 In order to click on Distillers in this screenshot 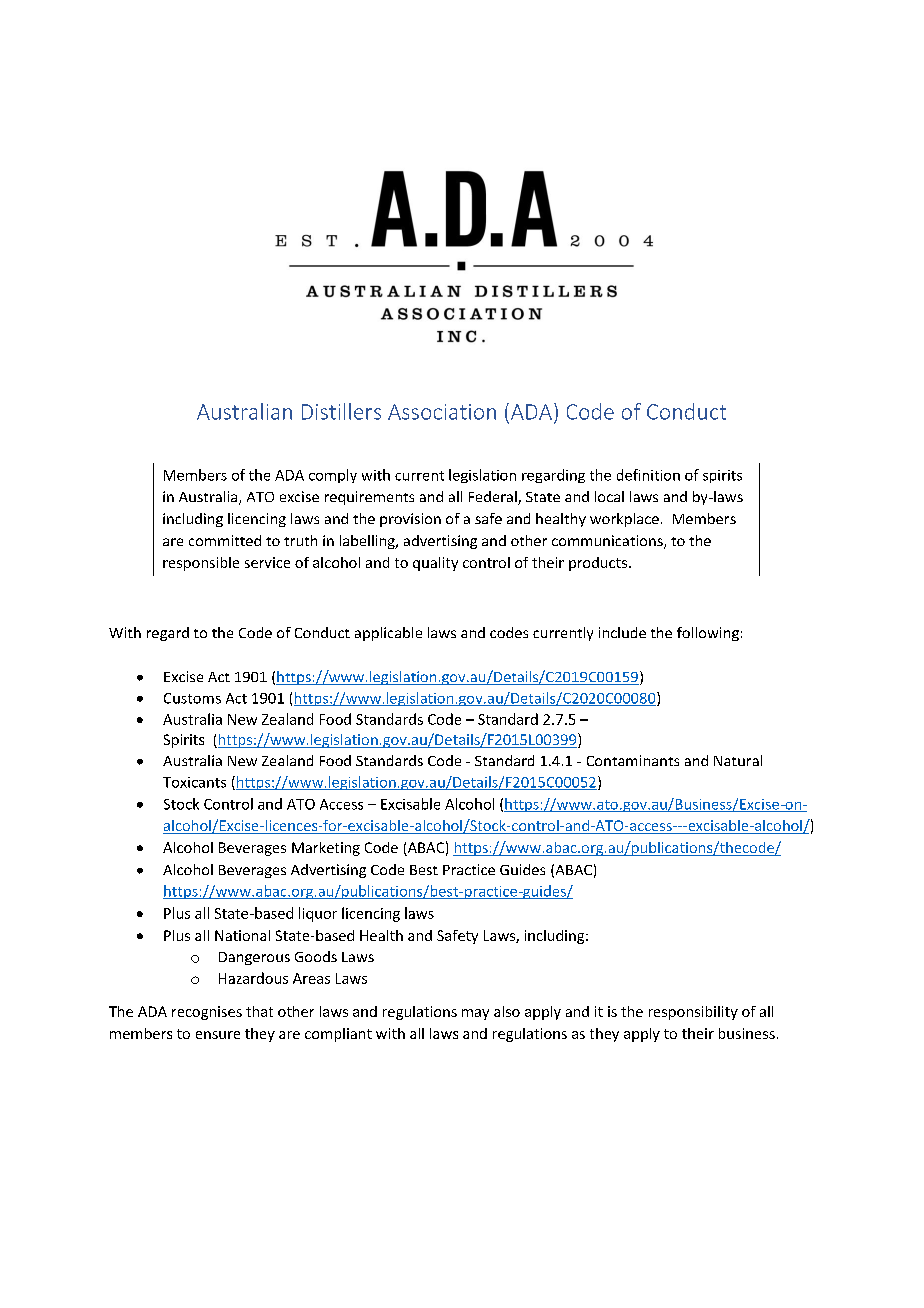, I will do `click(341, 411)`.
